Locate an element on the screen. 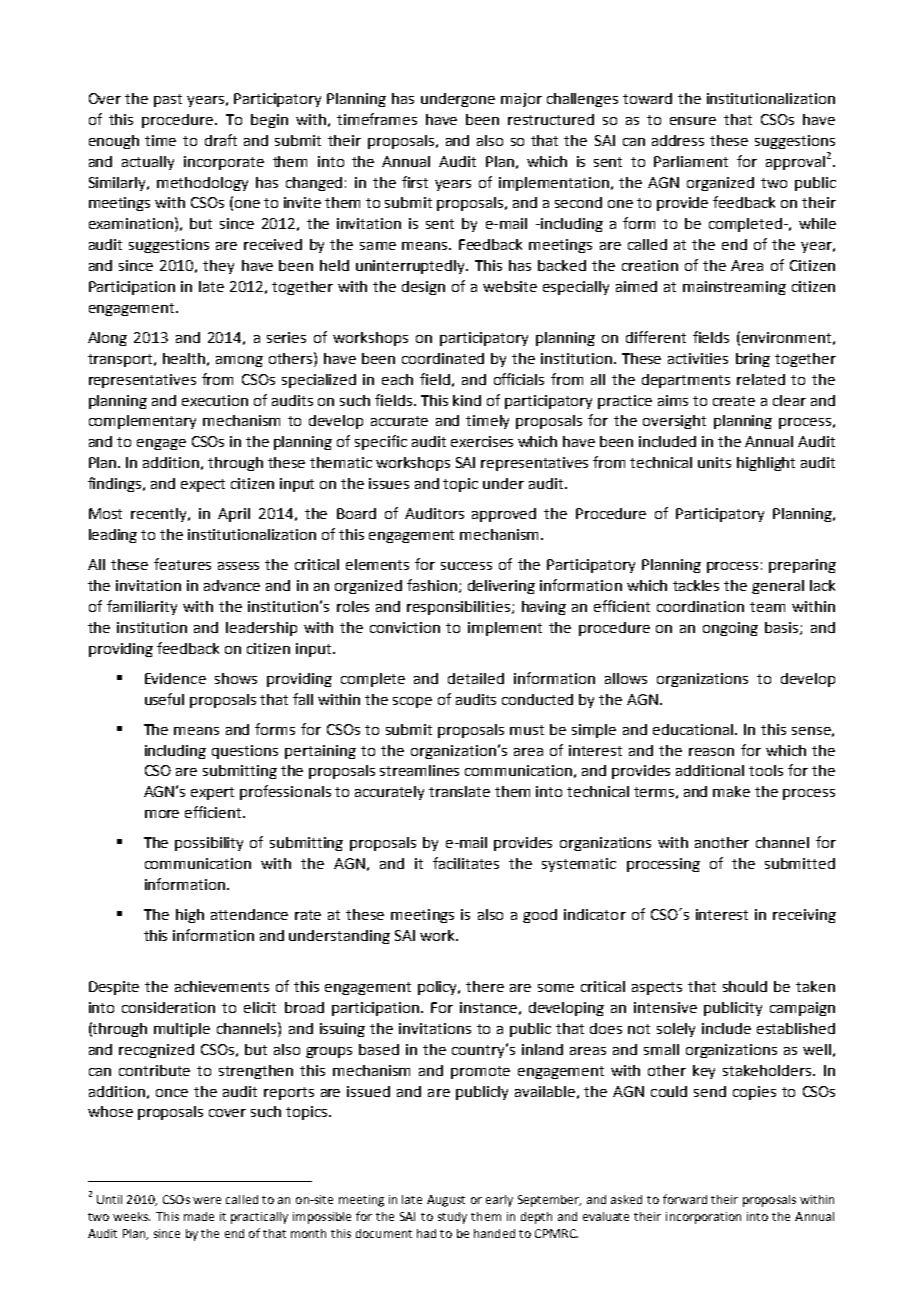 Image resolution: width=924 pixels, height=1308 pixels. major is located at coordinates (521, 100).
